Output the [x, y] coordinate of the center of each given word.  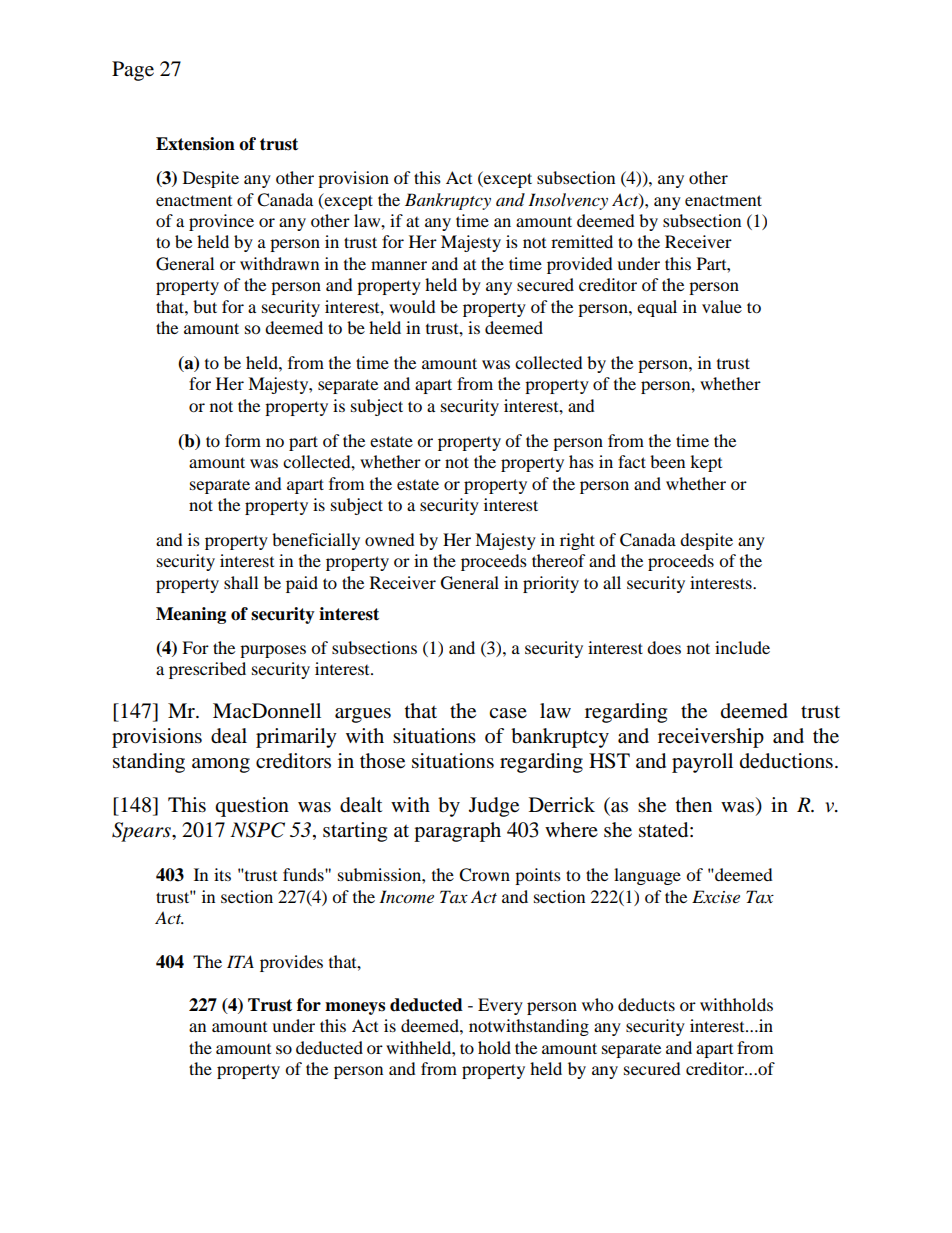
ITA [240, 961]
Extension [195, 144]
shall [241, 582]
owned [390, 539]
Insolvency [568, 201]
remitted [582, 241]
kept [706, 463]
